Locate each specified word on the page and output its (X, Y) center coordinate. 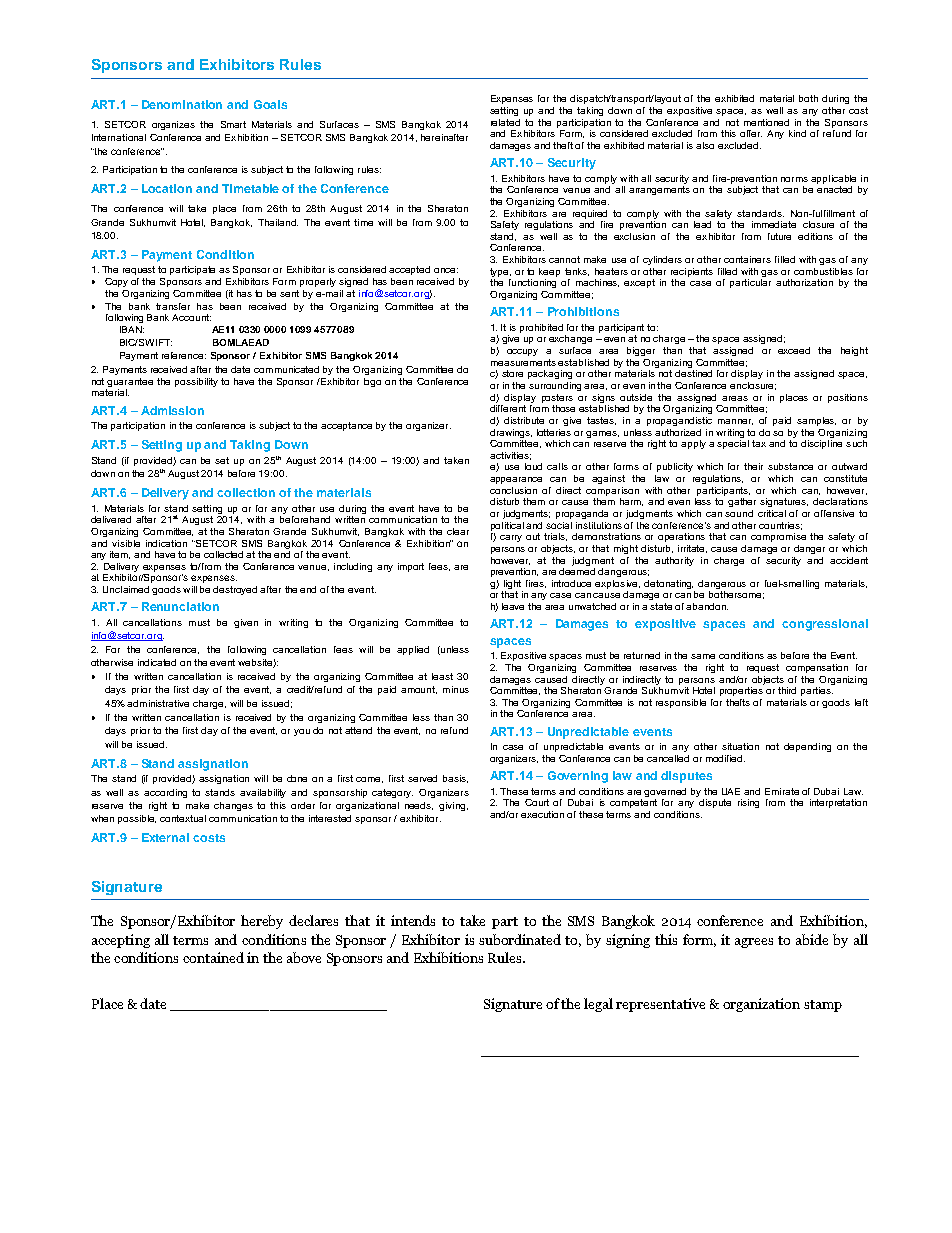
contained (213, 957)
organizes (173, 125)
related (505, 122)
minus (456, 689)
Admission (172, 410)
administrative (158, 703)
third (787, 690)
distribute (524, 420)
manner (735, 422)
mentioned (766, 122)
